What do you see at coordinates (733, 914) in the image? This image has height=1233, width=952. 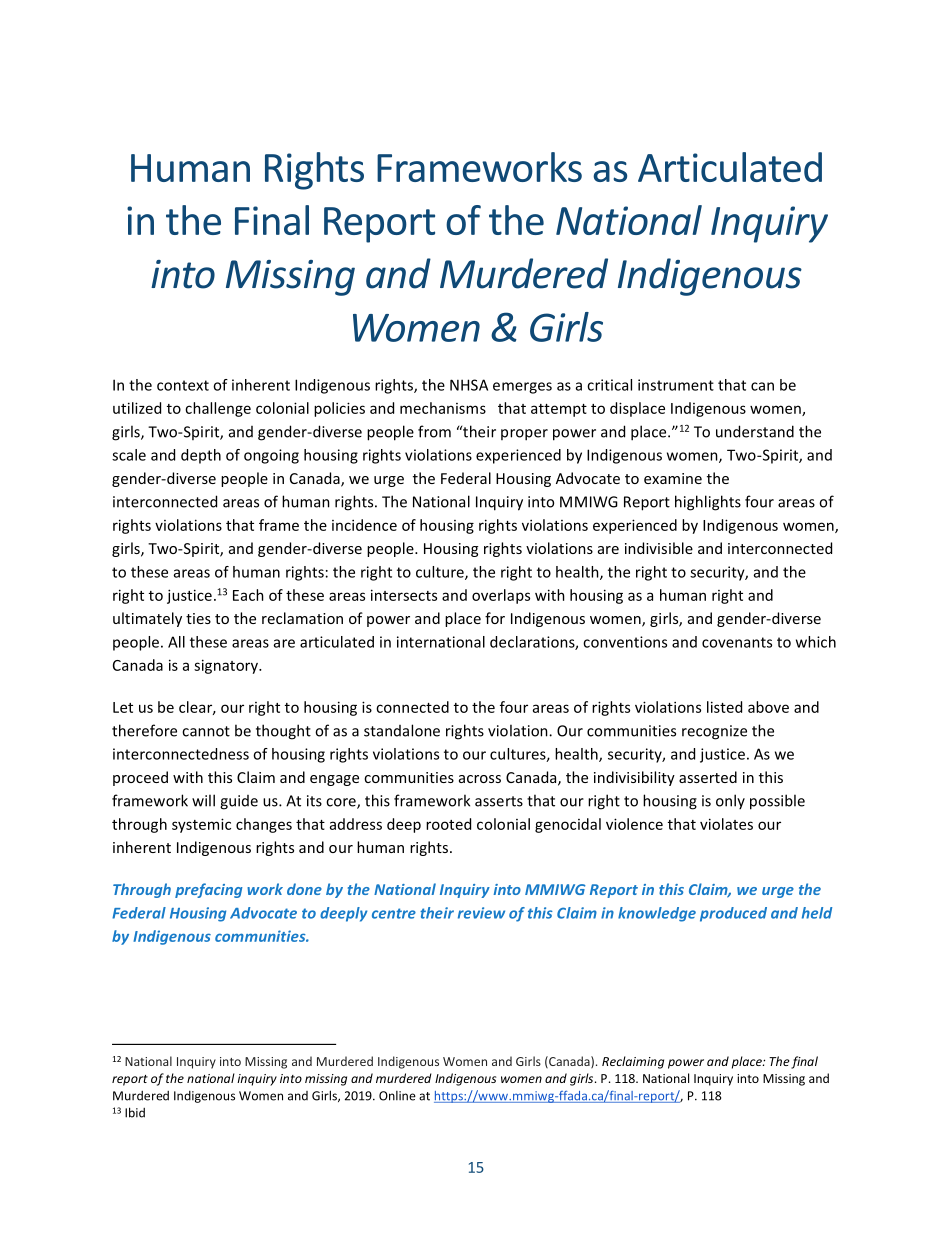 I see `produced` at bounding box center [733, 914].
